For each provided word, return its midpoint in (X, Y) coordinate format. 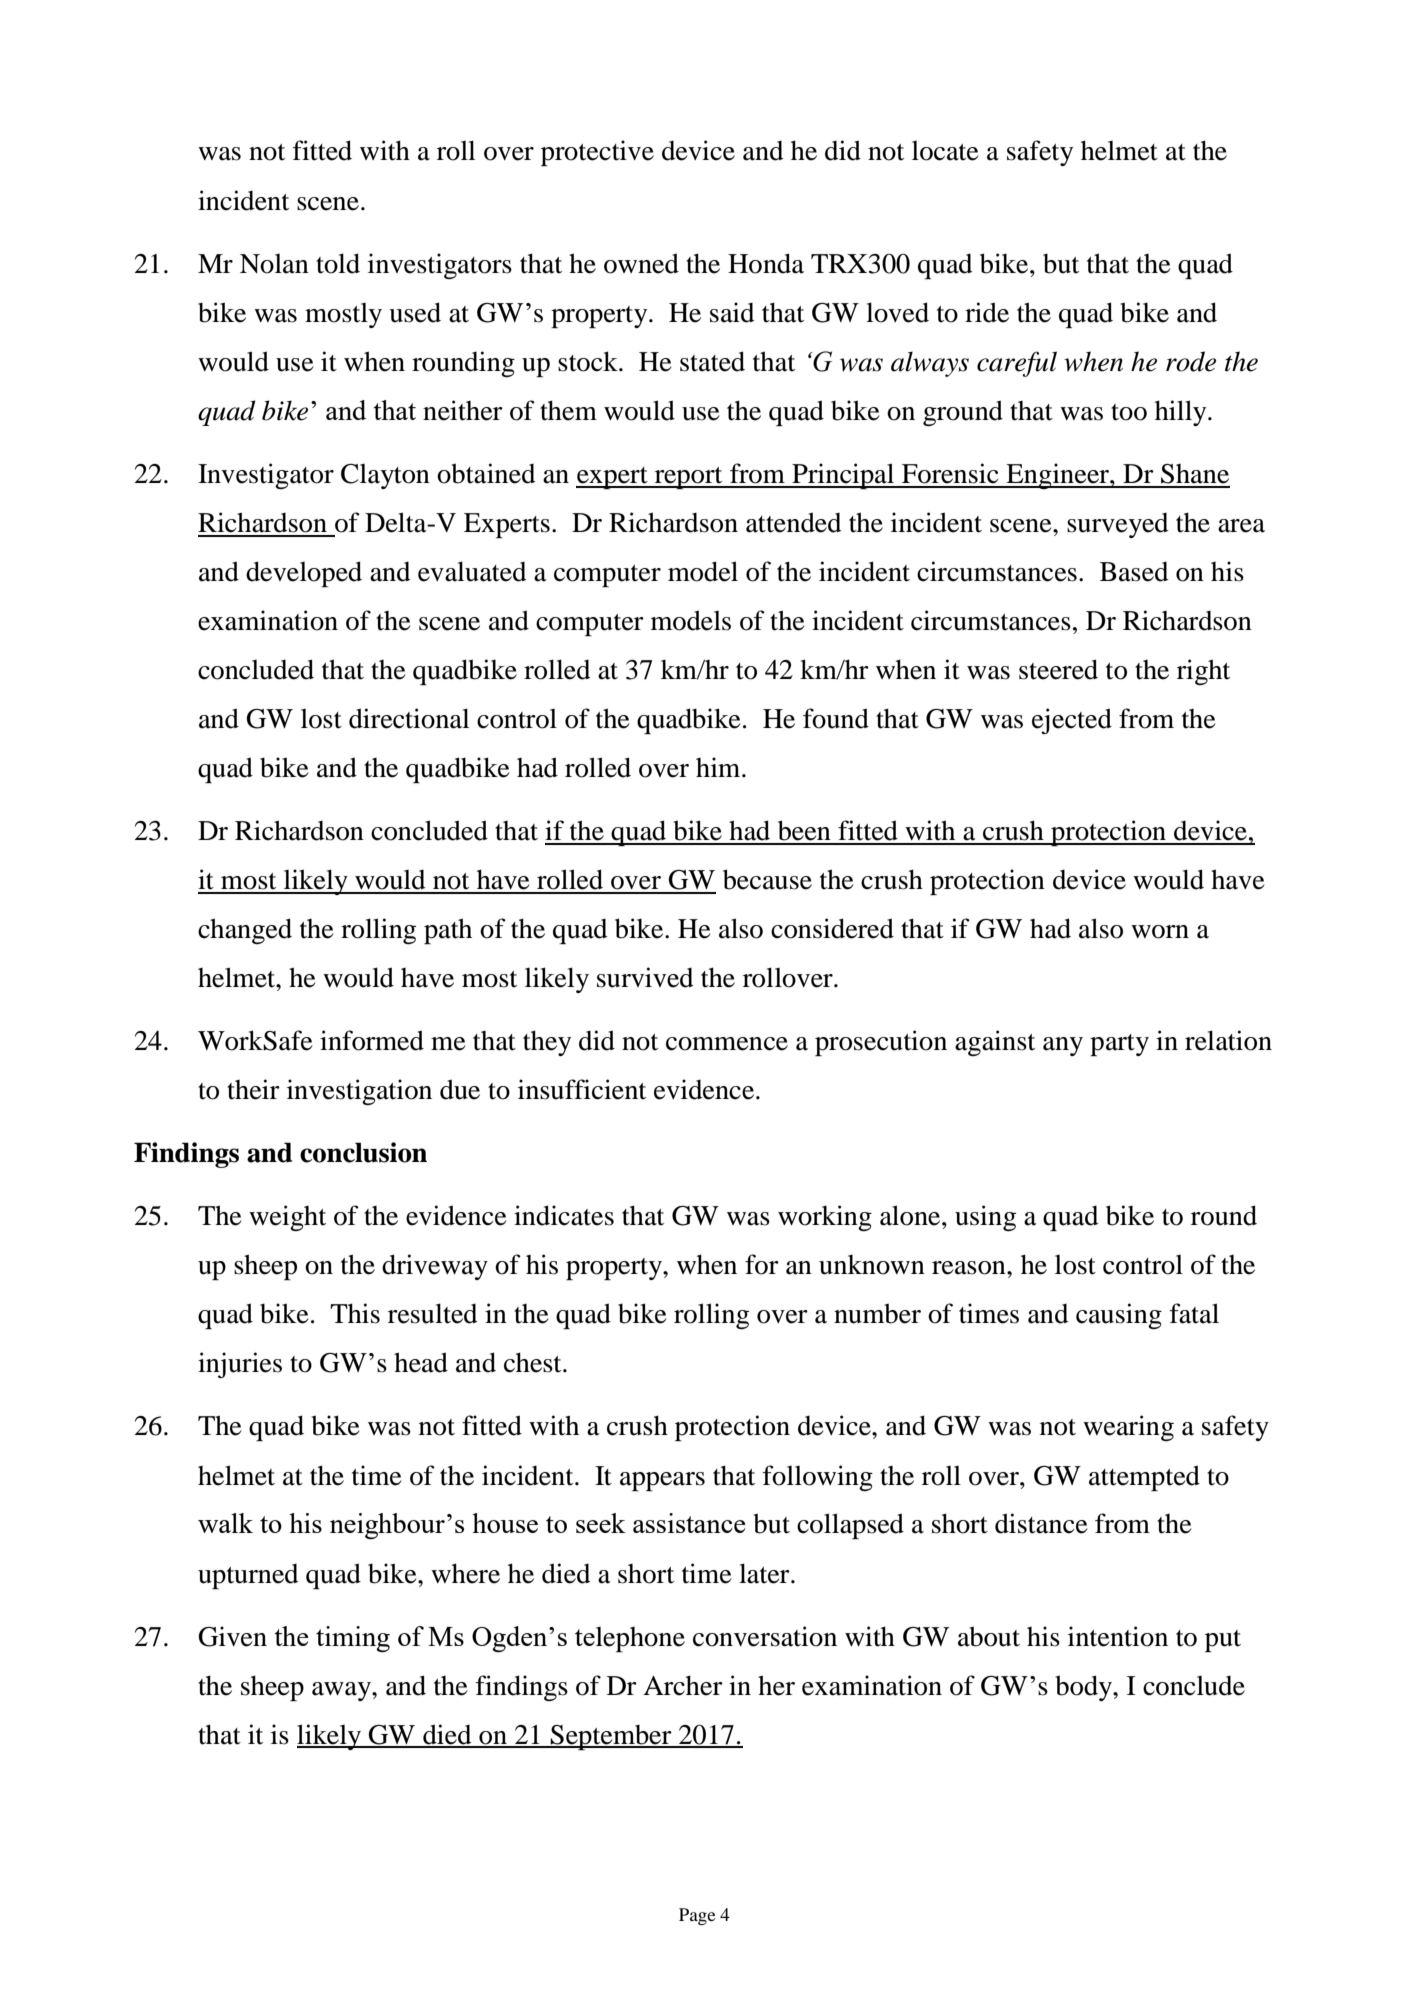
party (1119, 1045)
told (338, 263)
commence (727, 1044)
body (1084, 1688)
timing (353, 1639)
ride (987, 312)
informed (372, 1040)
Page (697, 1916)
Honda (766, 263)
